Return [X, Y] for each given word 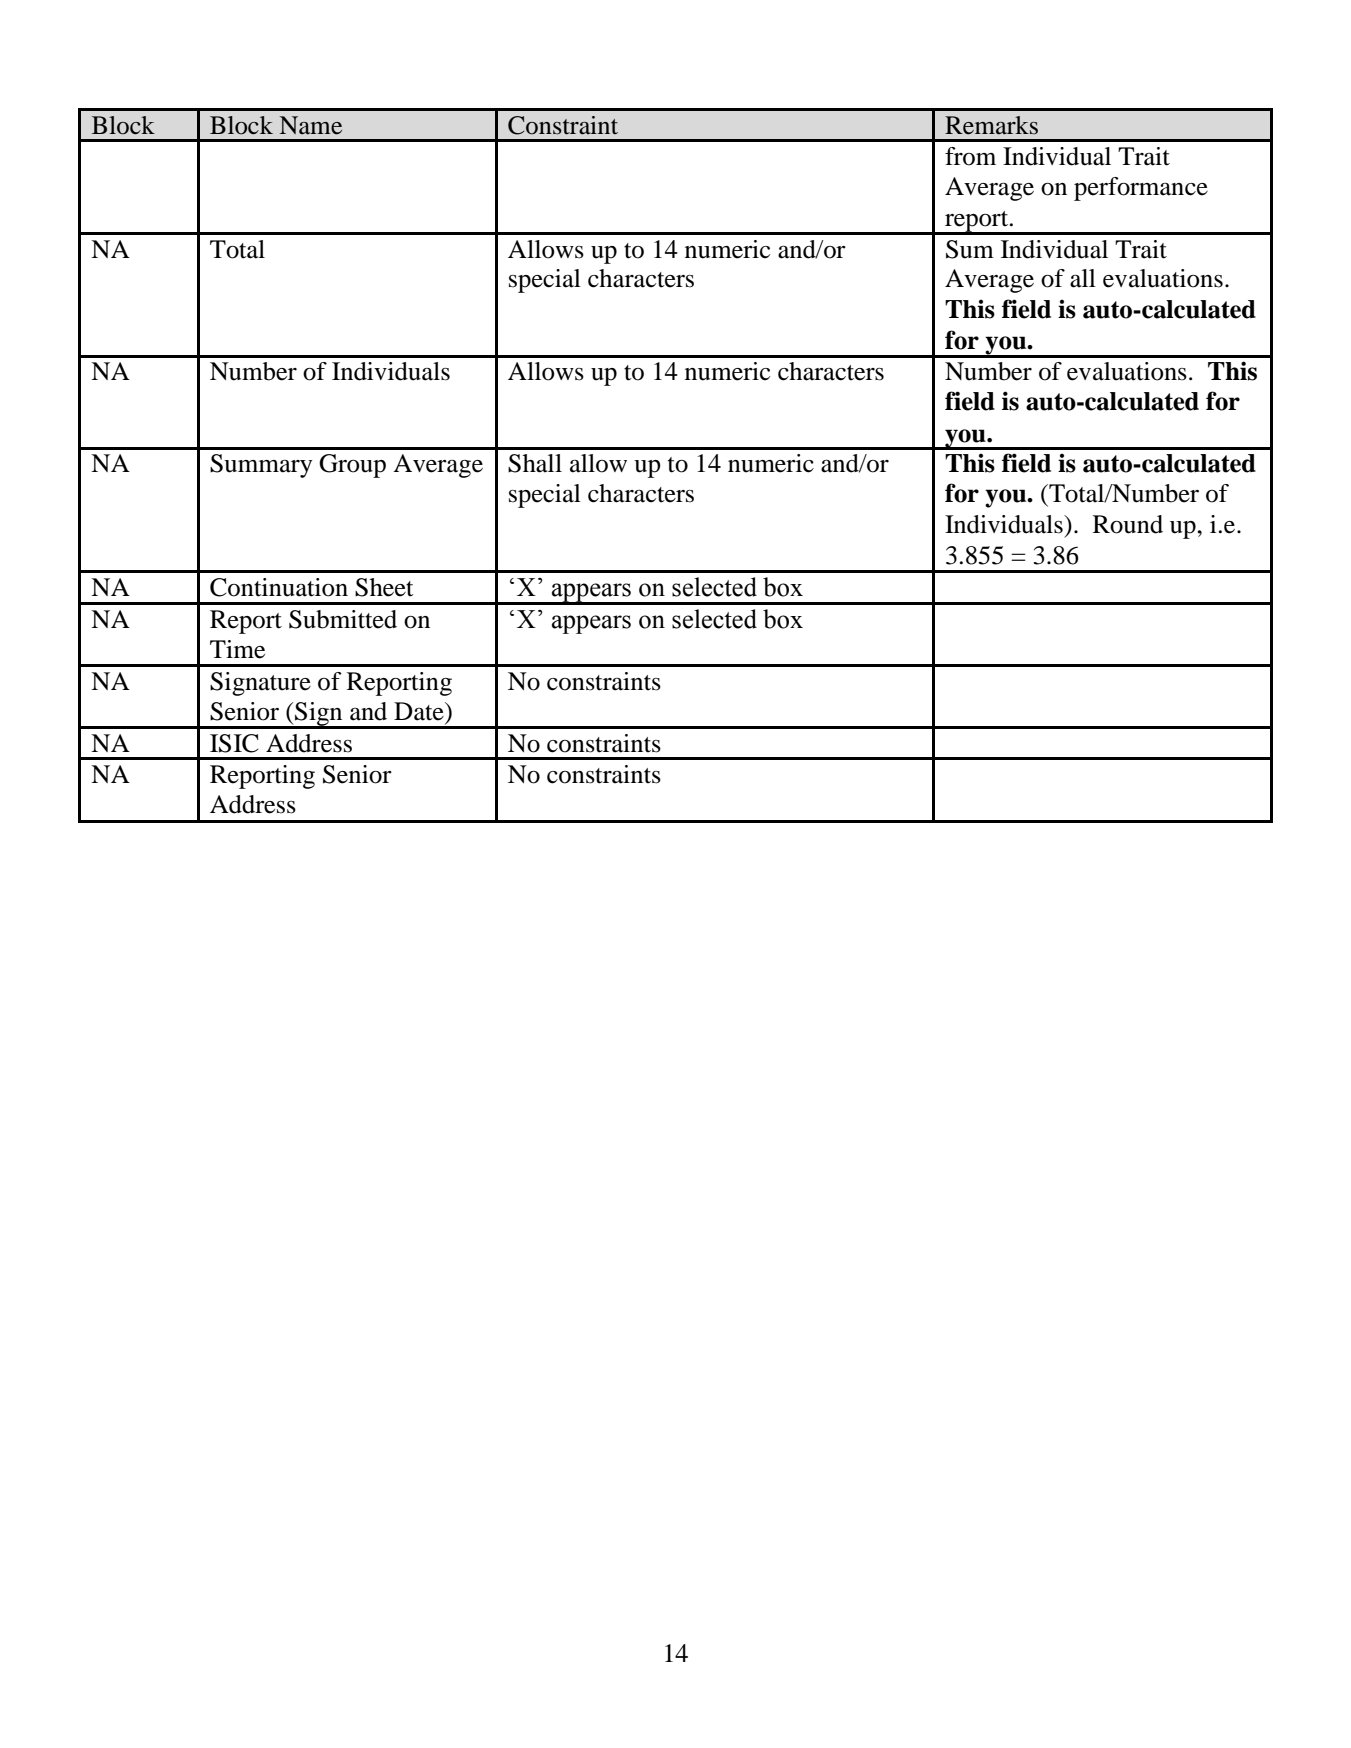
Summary [261, 466]
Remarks [991, 125]
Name [311, 125]
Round [1128, 524]
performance [1141, 189]
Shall [535, 463]
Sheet [384, 587]
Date [420, 711]
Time [237, 649]
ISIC [234, 743]
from [970, 156]
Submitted [343, 619]
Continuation [279, 587]
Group [352, 466]
